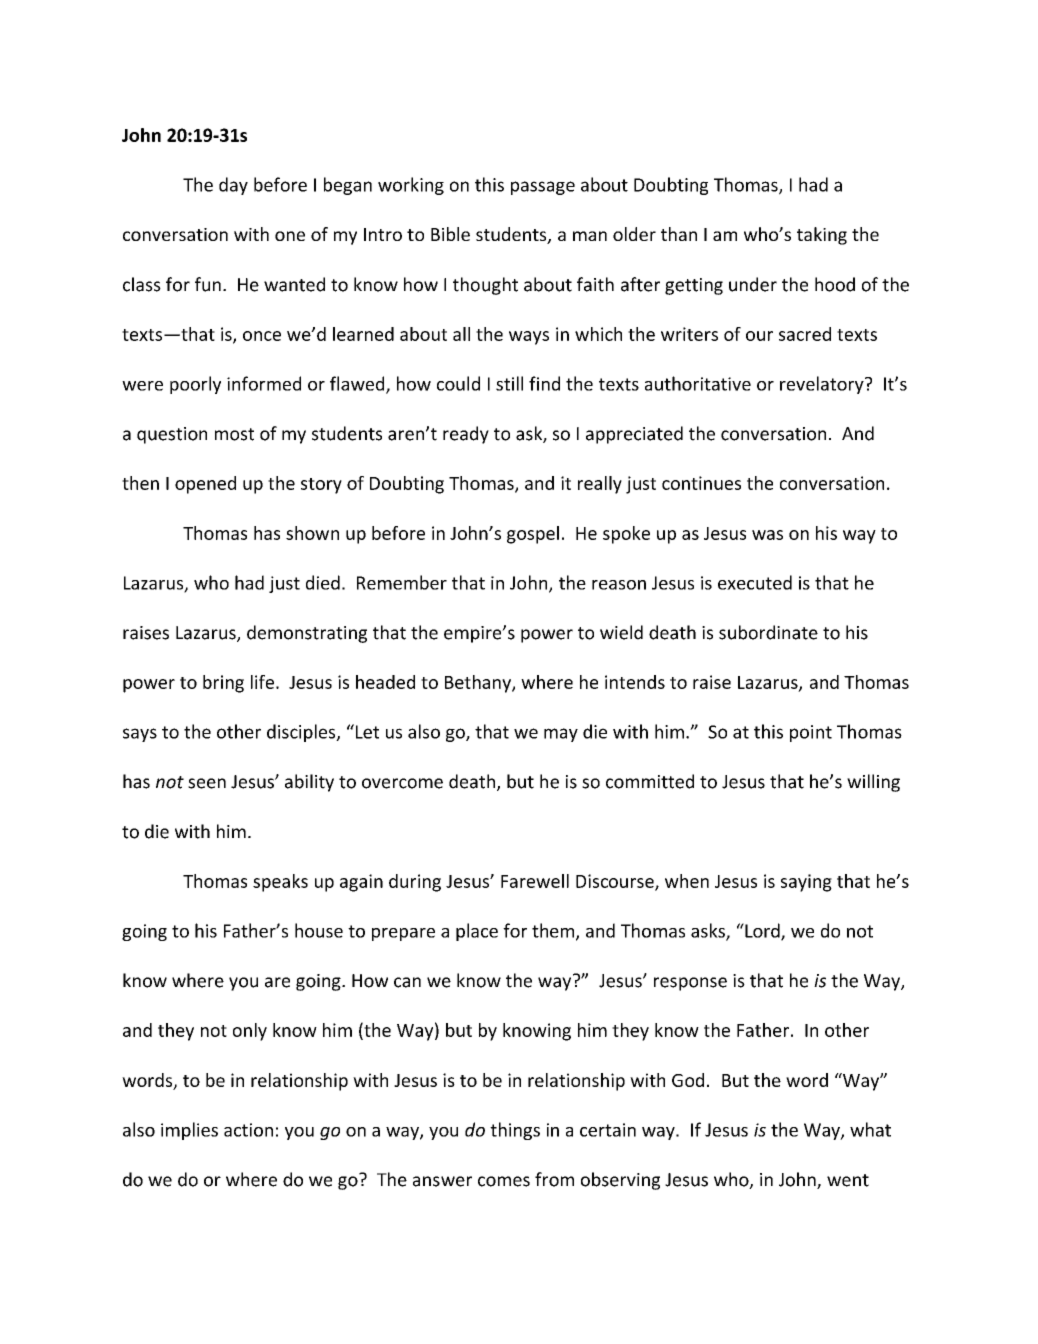  Describe the element at coordinates (543, 188) in the document. I see `passage` at that location.
